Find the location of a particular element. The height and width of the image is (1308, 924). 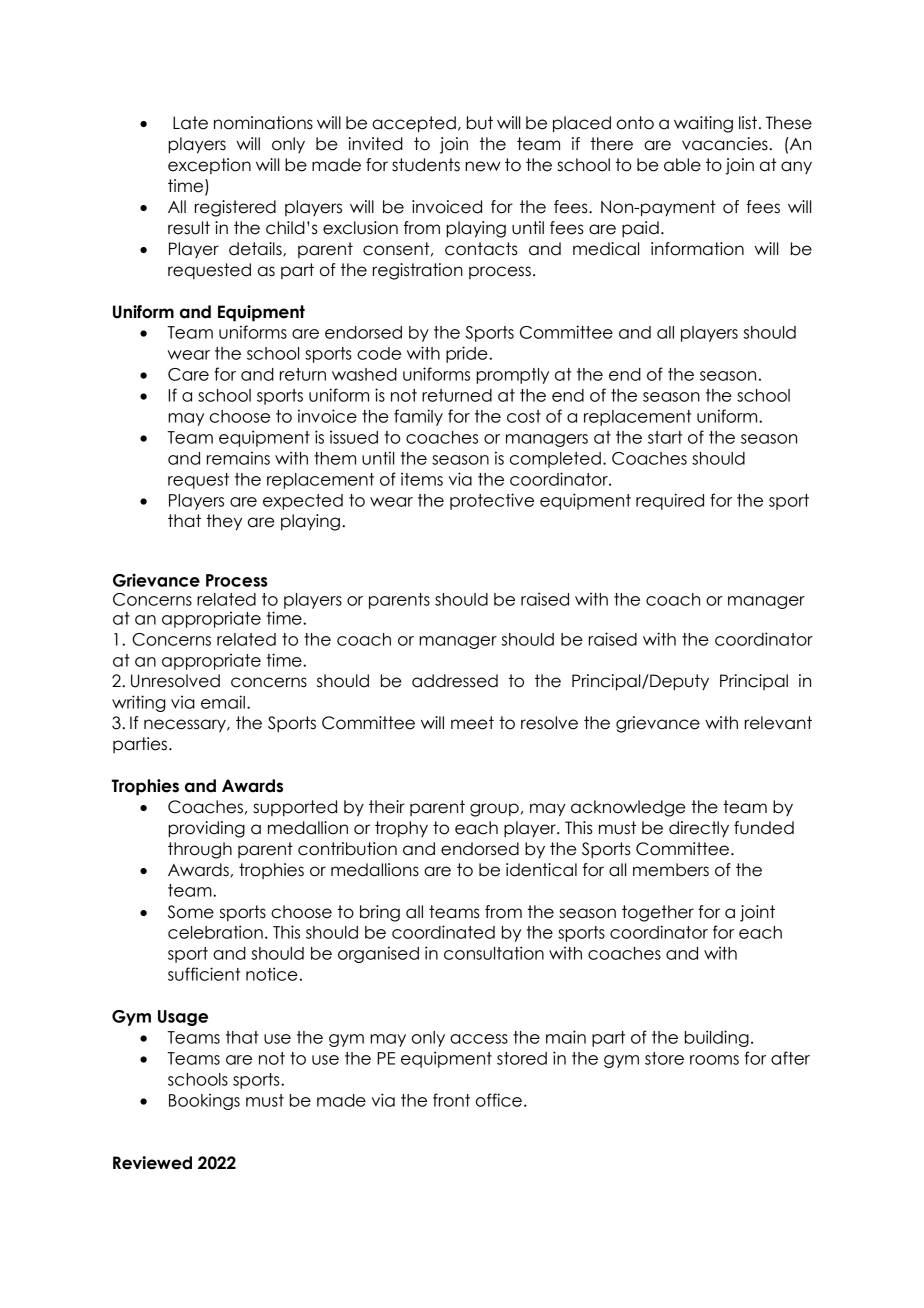

new is located at coordinates (483, 166).
